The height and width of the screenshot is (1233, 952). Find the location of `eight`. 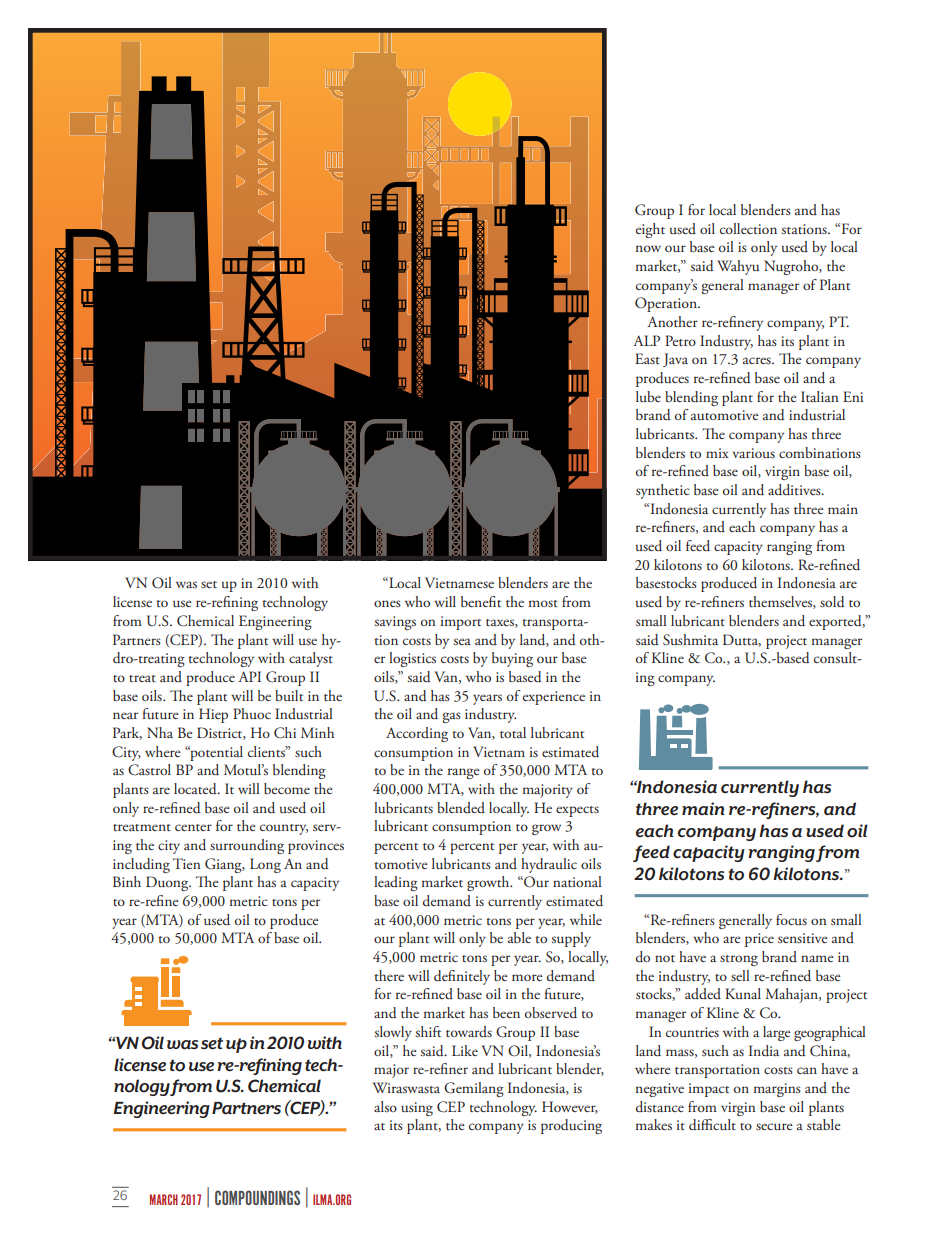

eight is located at coordinates (650, 230).
